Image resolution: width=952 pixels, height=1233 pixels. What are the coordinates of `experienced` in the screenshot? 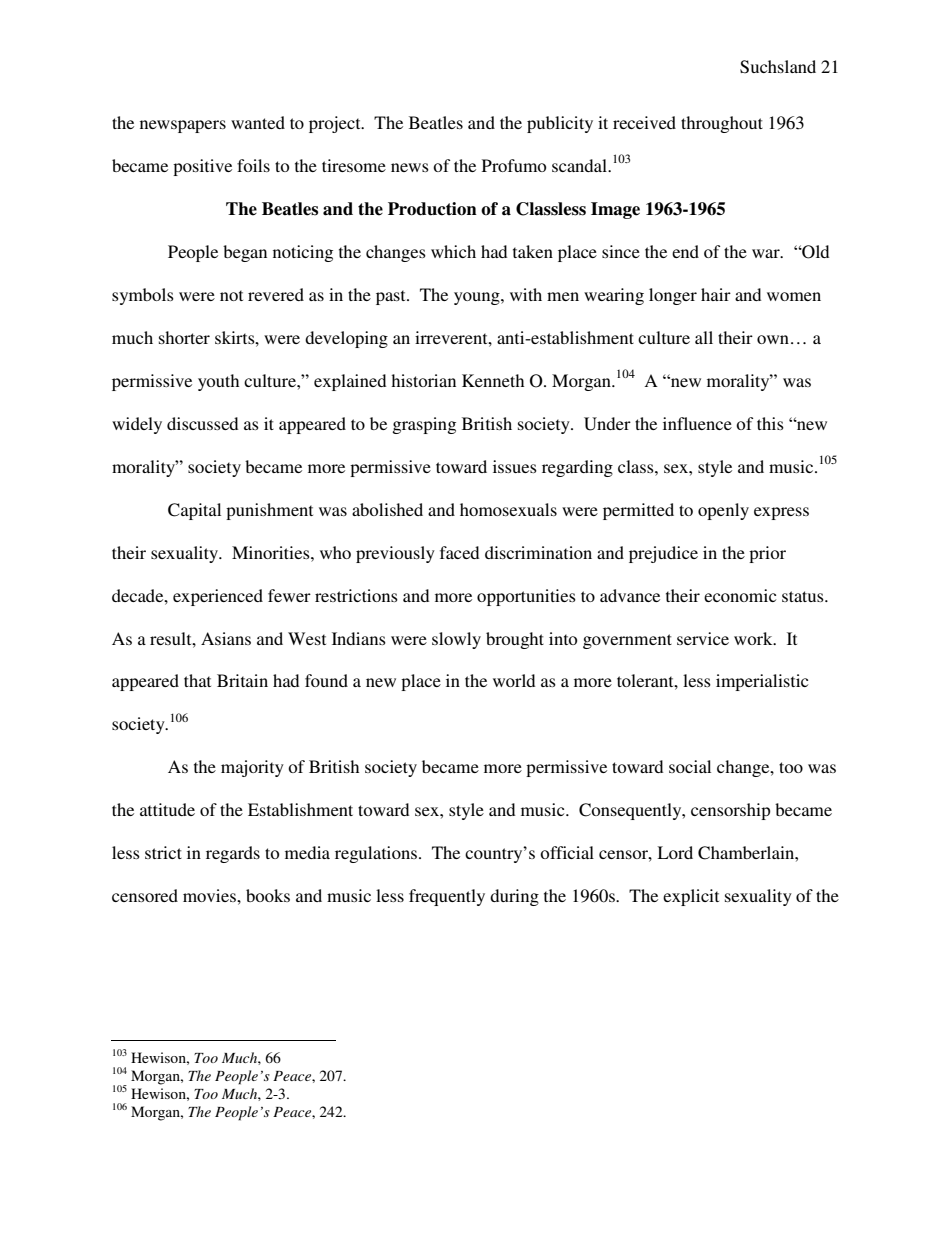 It's located at (218, 597).
